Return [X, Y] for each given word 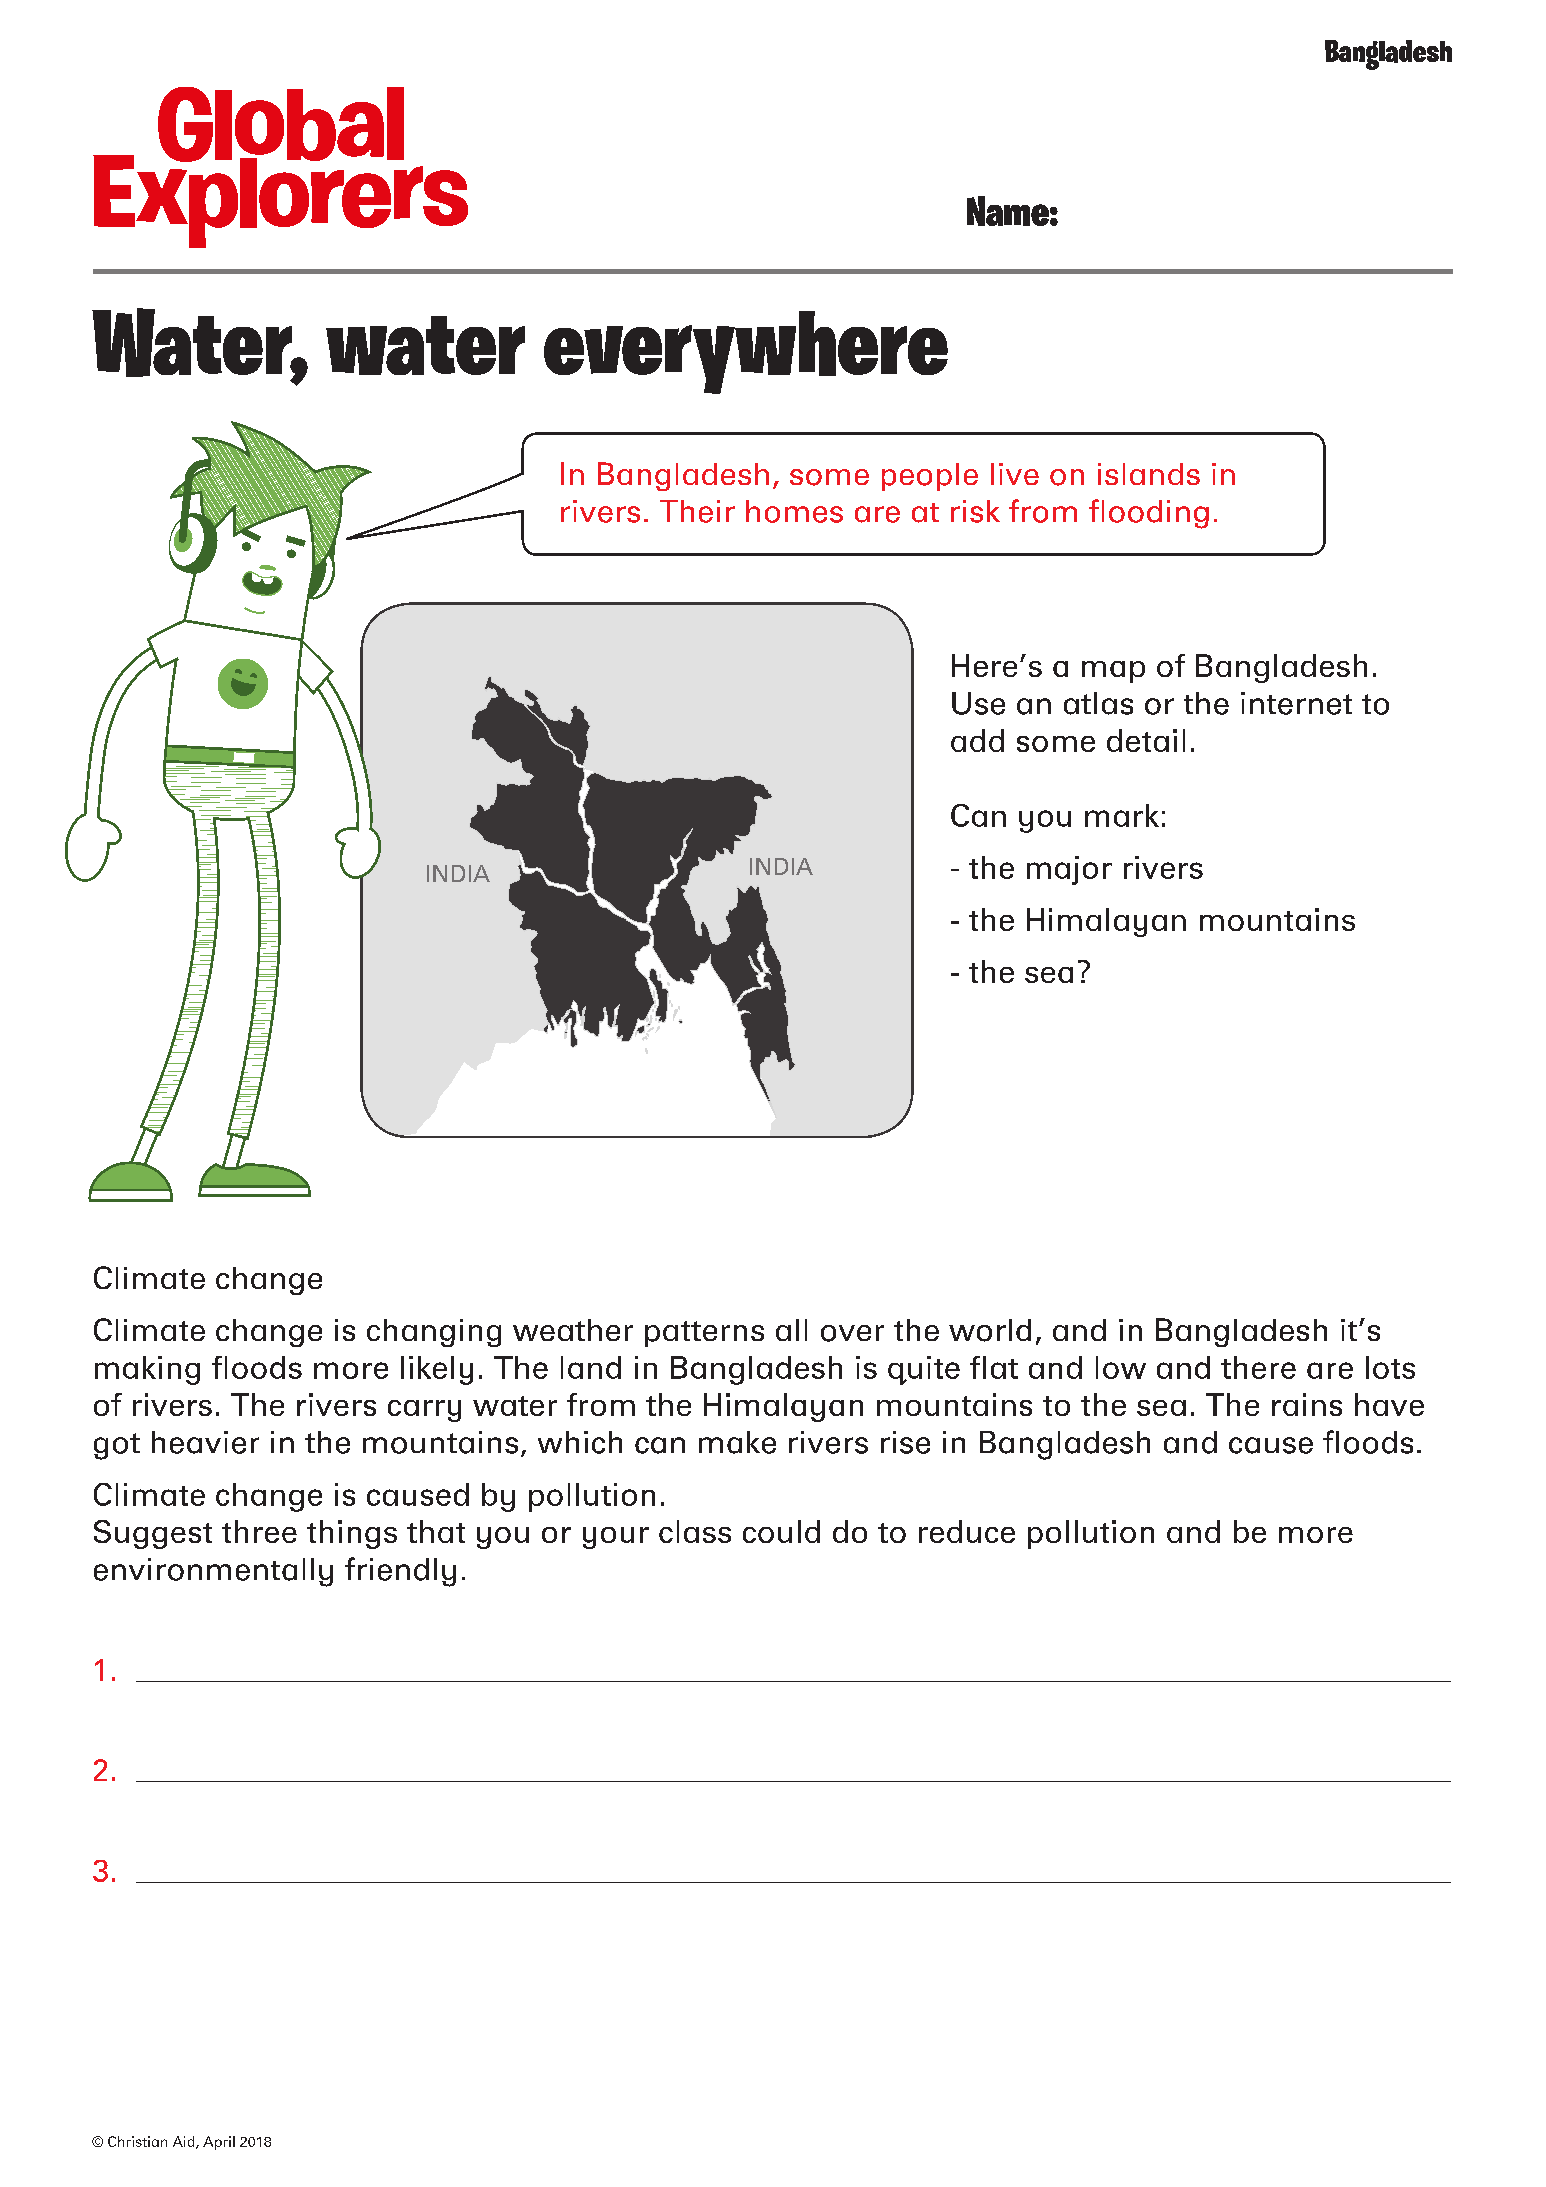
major [1069, 870]
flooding [1149, 514]
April [219, 2143]
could [781, 1531]
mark [1122, 815]
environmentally [213, 1572]
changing [434, 1333]
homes [794, 511]
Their [697, 511]
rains [1307, 1404]
